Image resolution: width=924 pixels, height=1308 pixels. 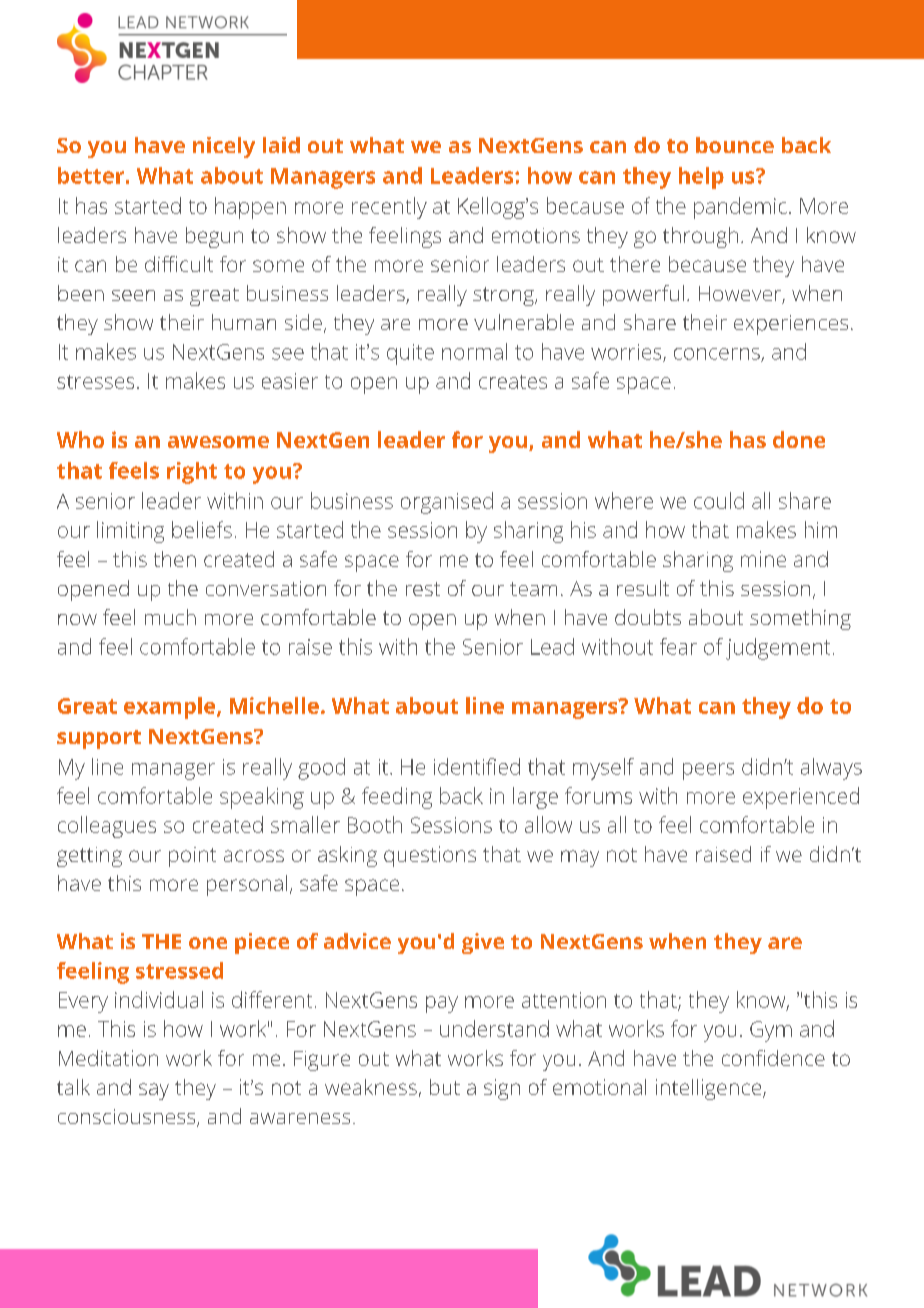 I want to click on point, so click(x=192, y=857).
